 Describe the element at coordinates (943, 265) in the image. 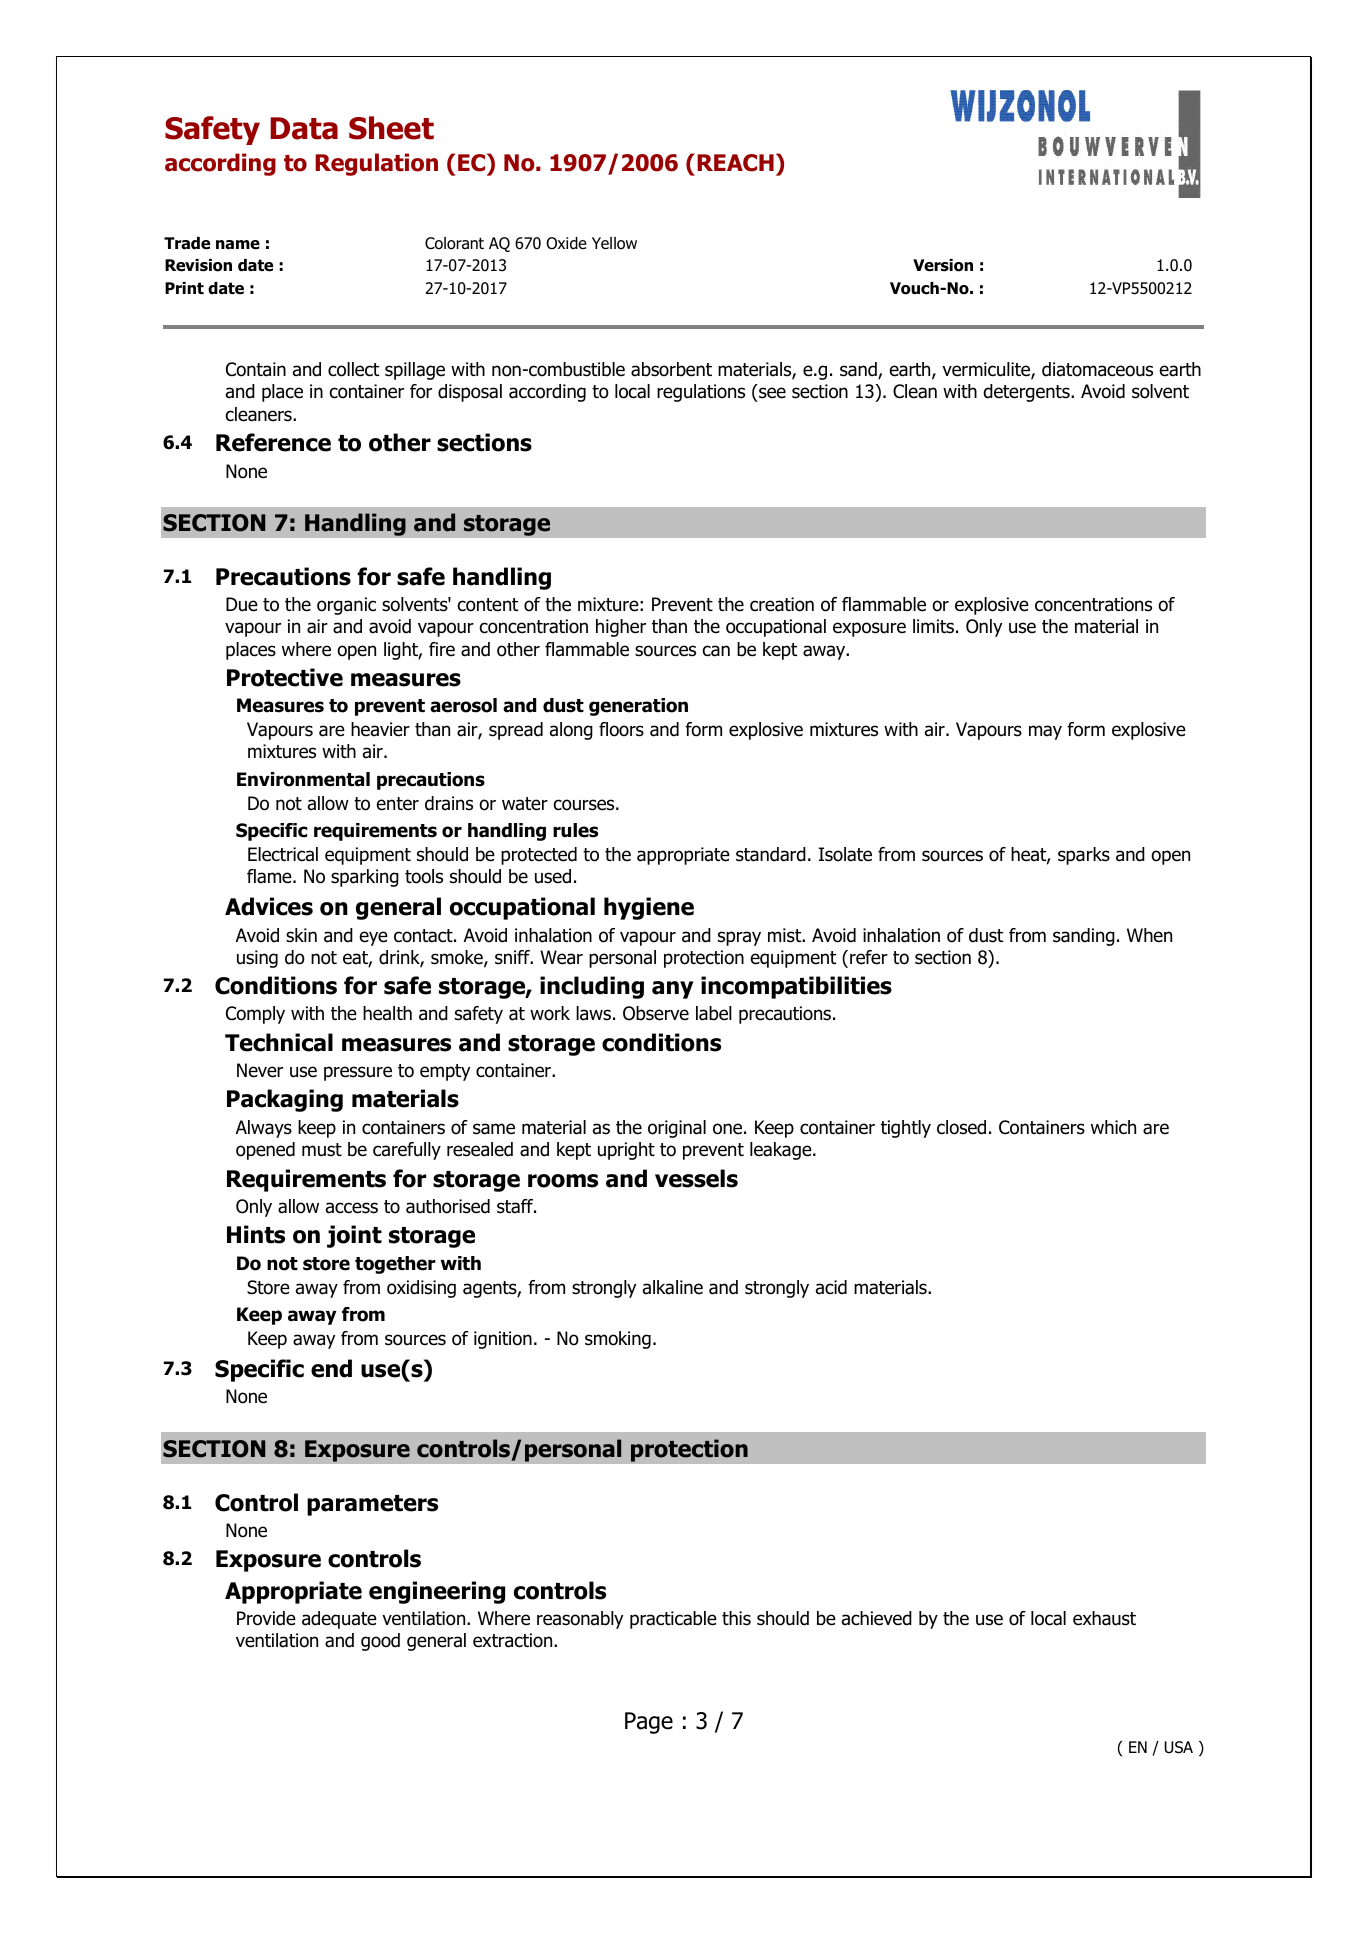

I see `Version` at that location.
